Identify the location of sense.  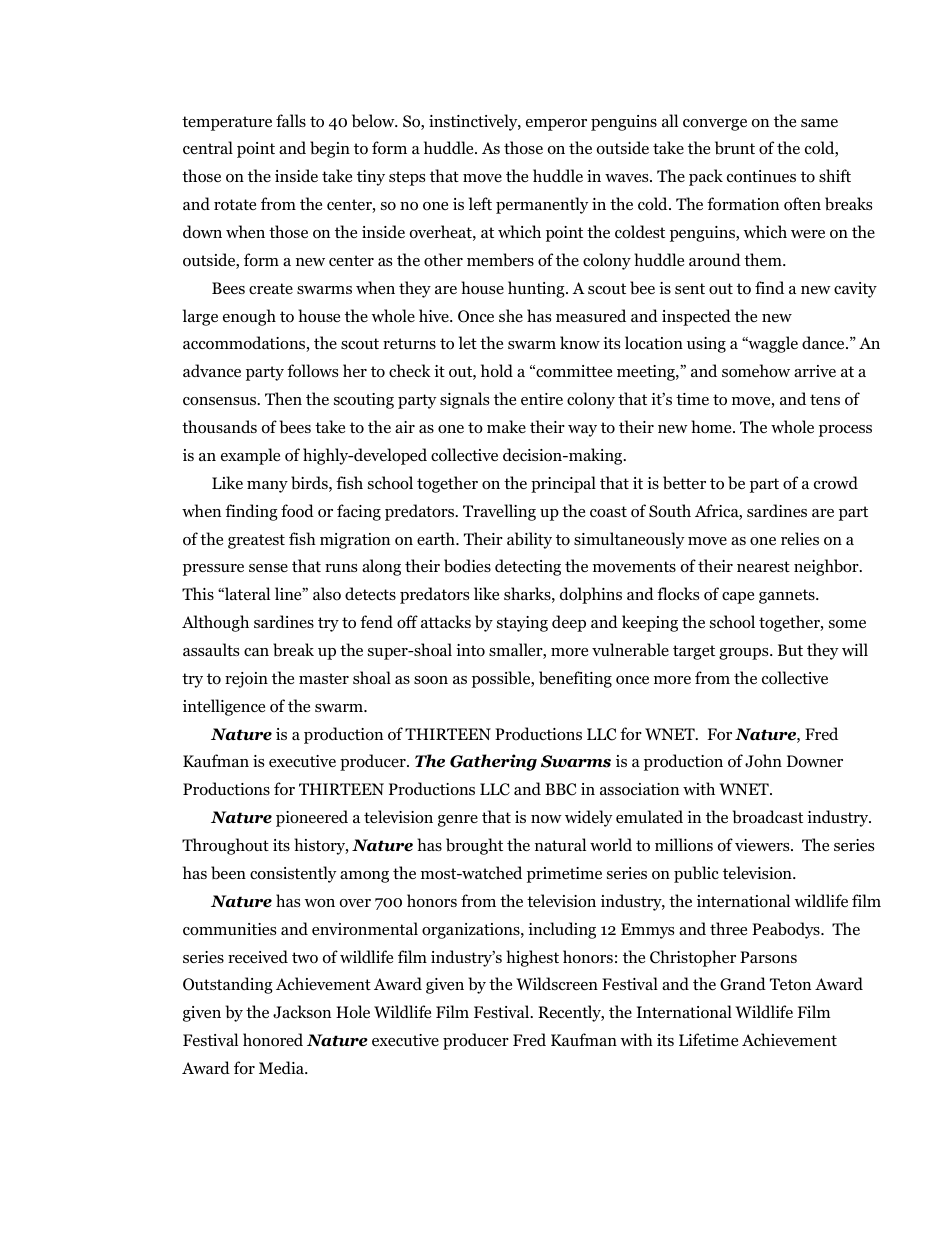
(268, 568).
